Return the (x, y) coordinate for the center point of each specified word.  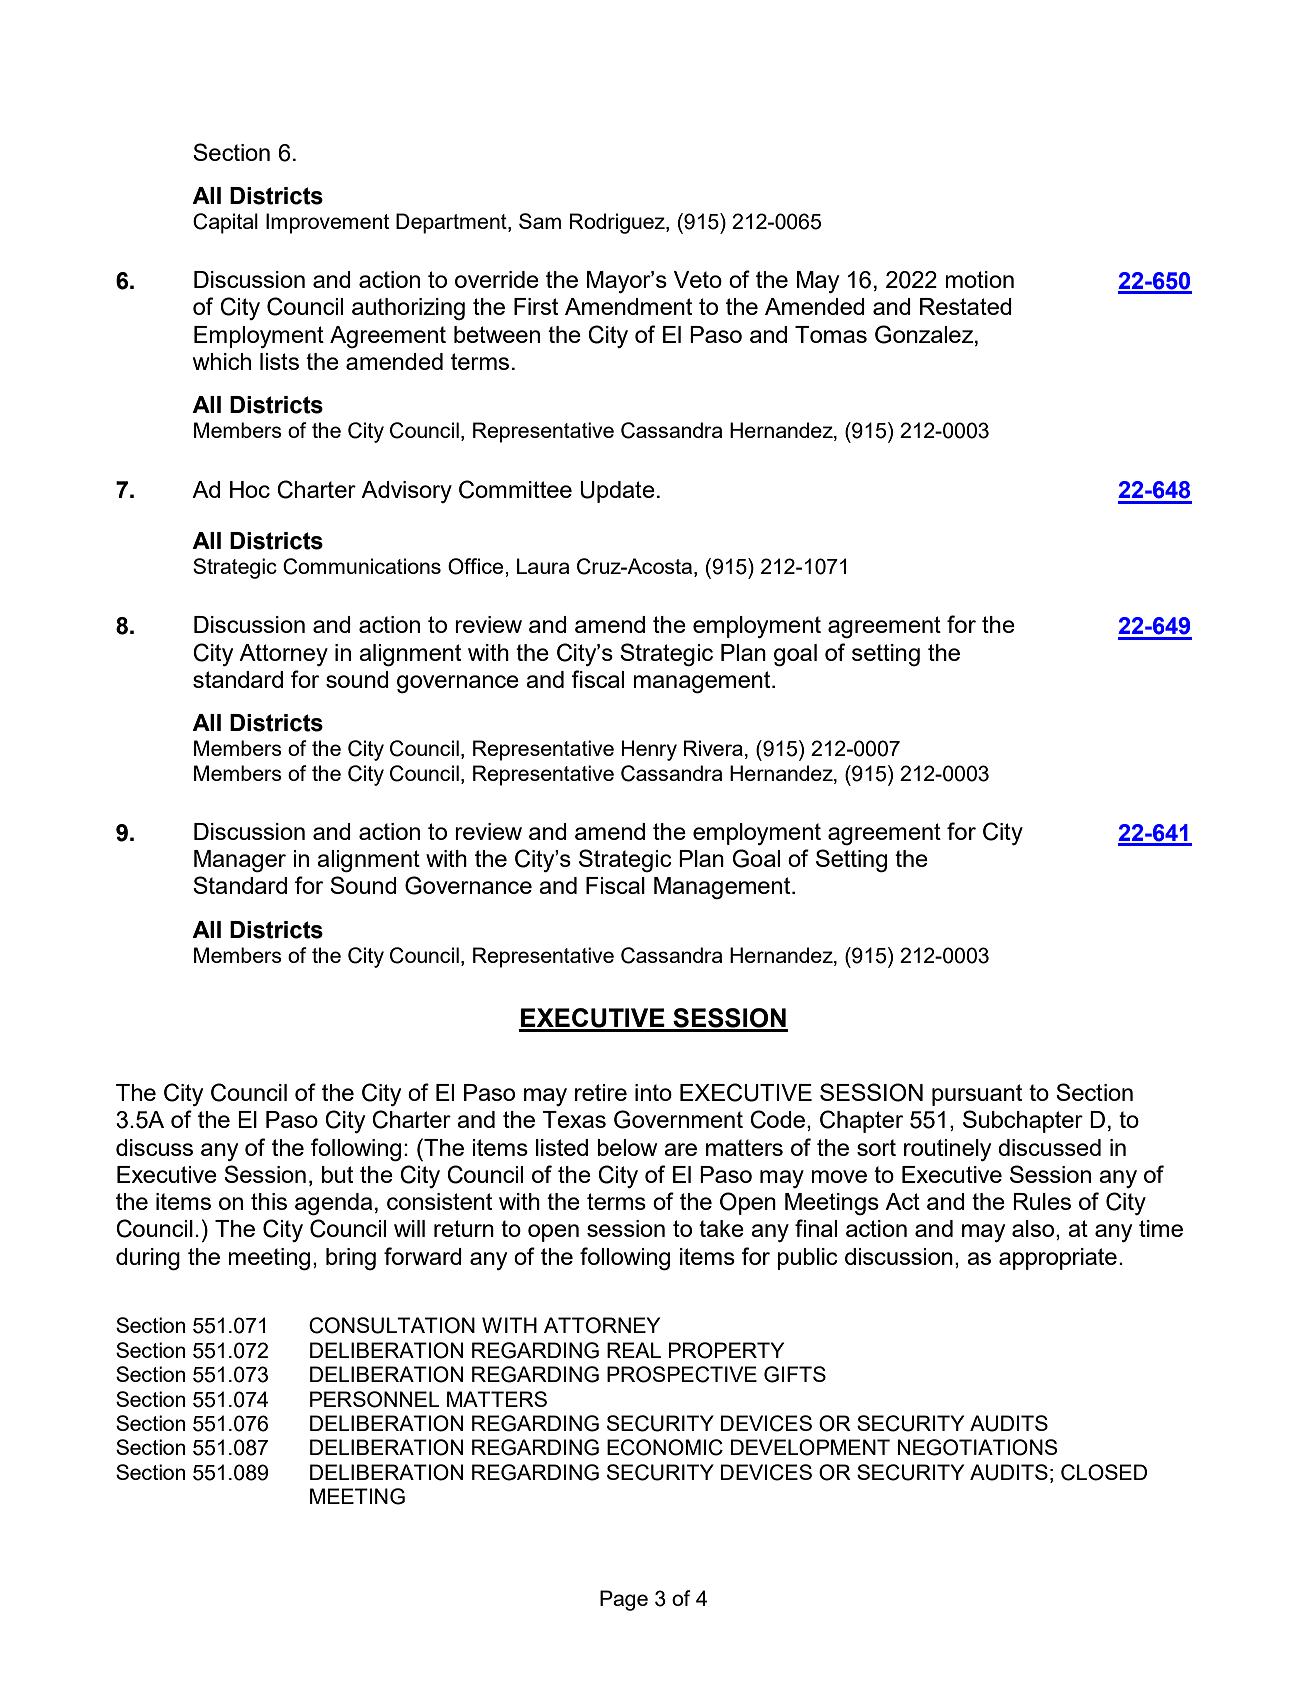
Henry (649, 750)
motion (979, 279)
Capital (225, 223)
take (721, 1228)
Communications (362, 566)
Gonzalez (925, 334)
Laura (543, 566)
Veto (698, 279)
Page (624, 1600)
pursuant (977, 1095)
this (269, 1201)
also (1034, 1230)
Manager (240, 861)
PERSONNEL (375, 1399)
